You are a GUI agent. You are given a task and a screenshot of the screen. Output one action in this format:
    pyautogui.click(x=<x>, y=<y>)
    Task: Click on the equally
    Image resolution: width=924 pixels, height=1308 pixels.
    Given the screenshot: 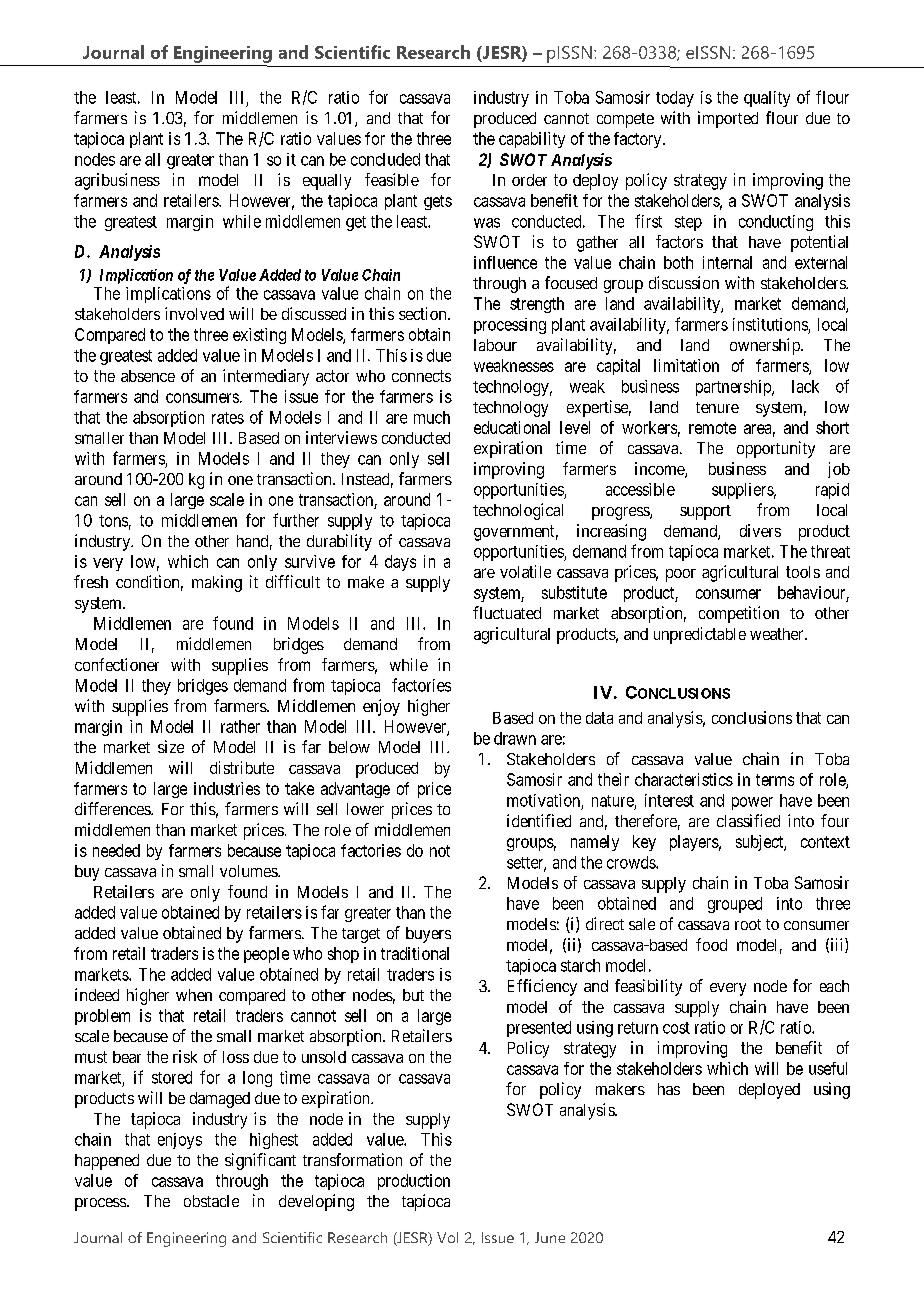 What is the action you would take?
    pyautogui.click(x=327, y=182)
